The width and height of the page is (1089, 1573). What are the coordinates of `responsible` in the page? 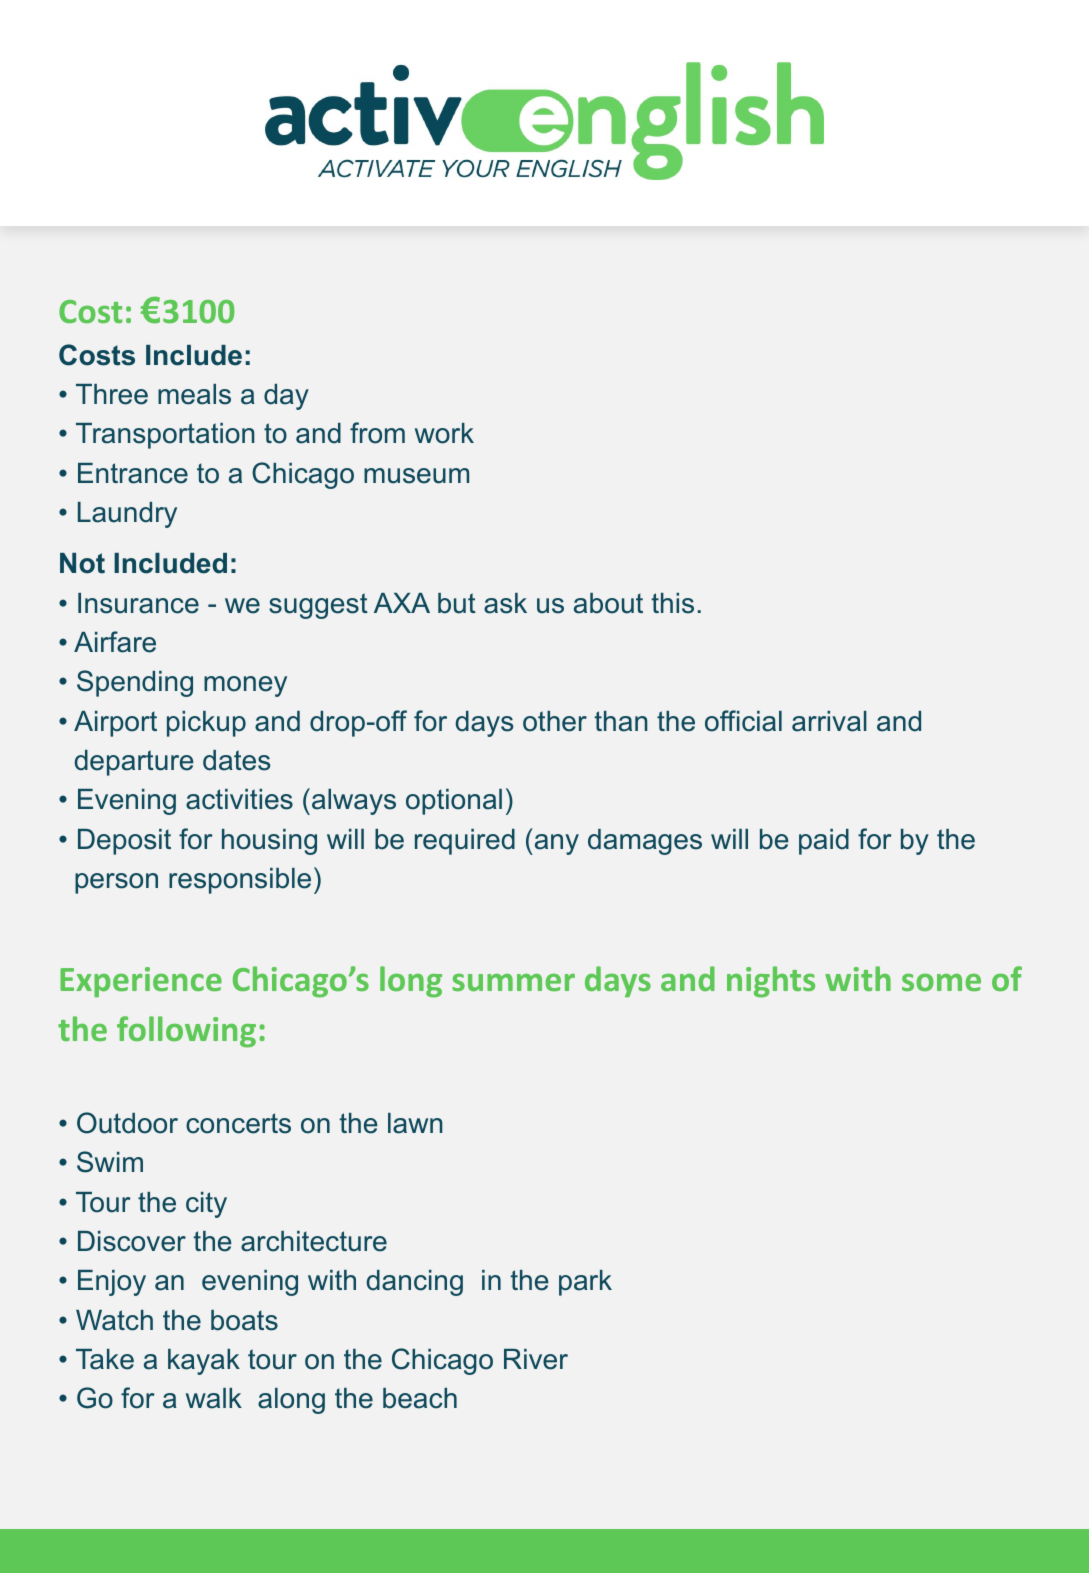 It's located at (240, 881).
